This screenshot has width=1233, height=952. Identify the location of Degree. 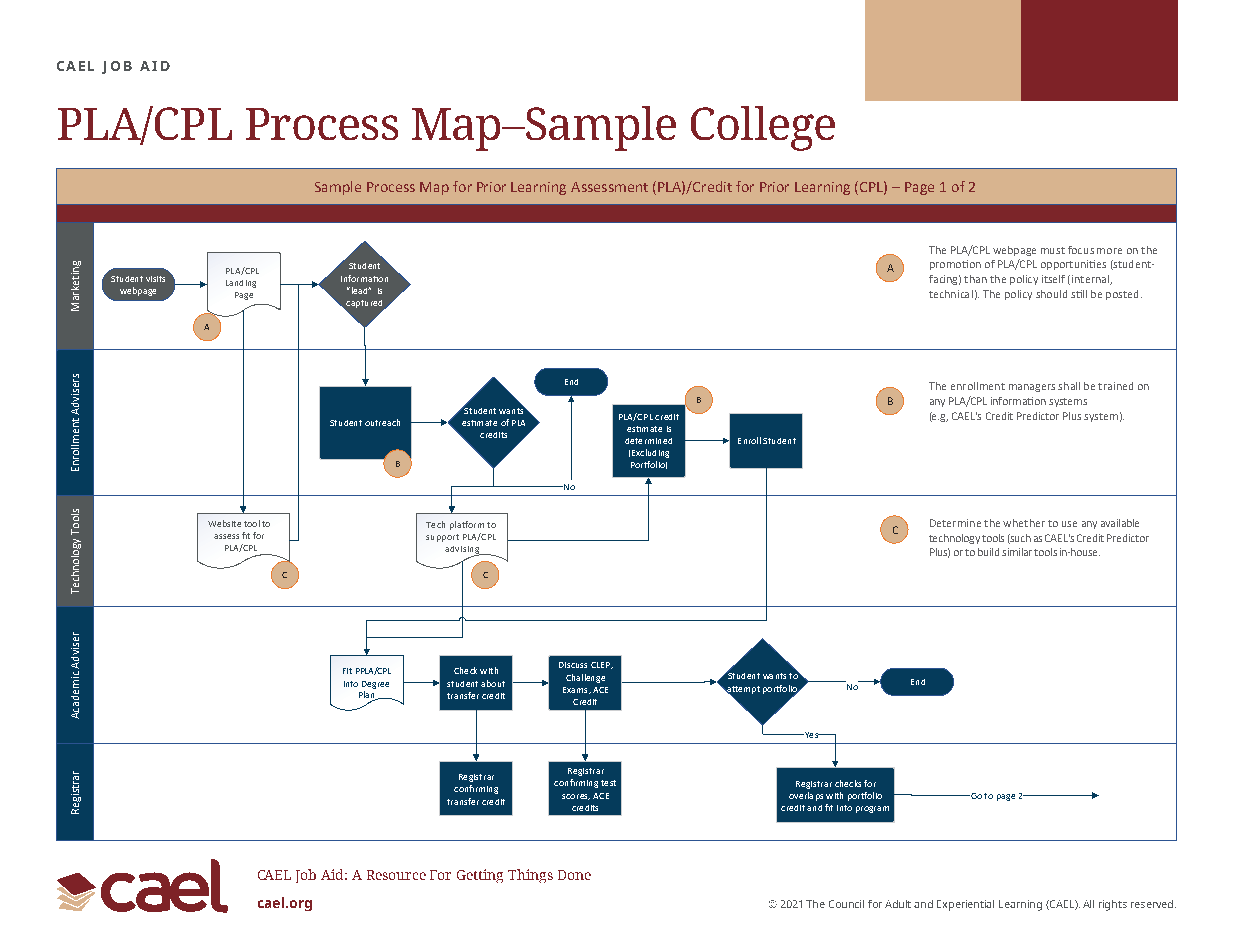
(375, 685).
